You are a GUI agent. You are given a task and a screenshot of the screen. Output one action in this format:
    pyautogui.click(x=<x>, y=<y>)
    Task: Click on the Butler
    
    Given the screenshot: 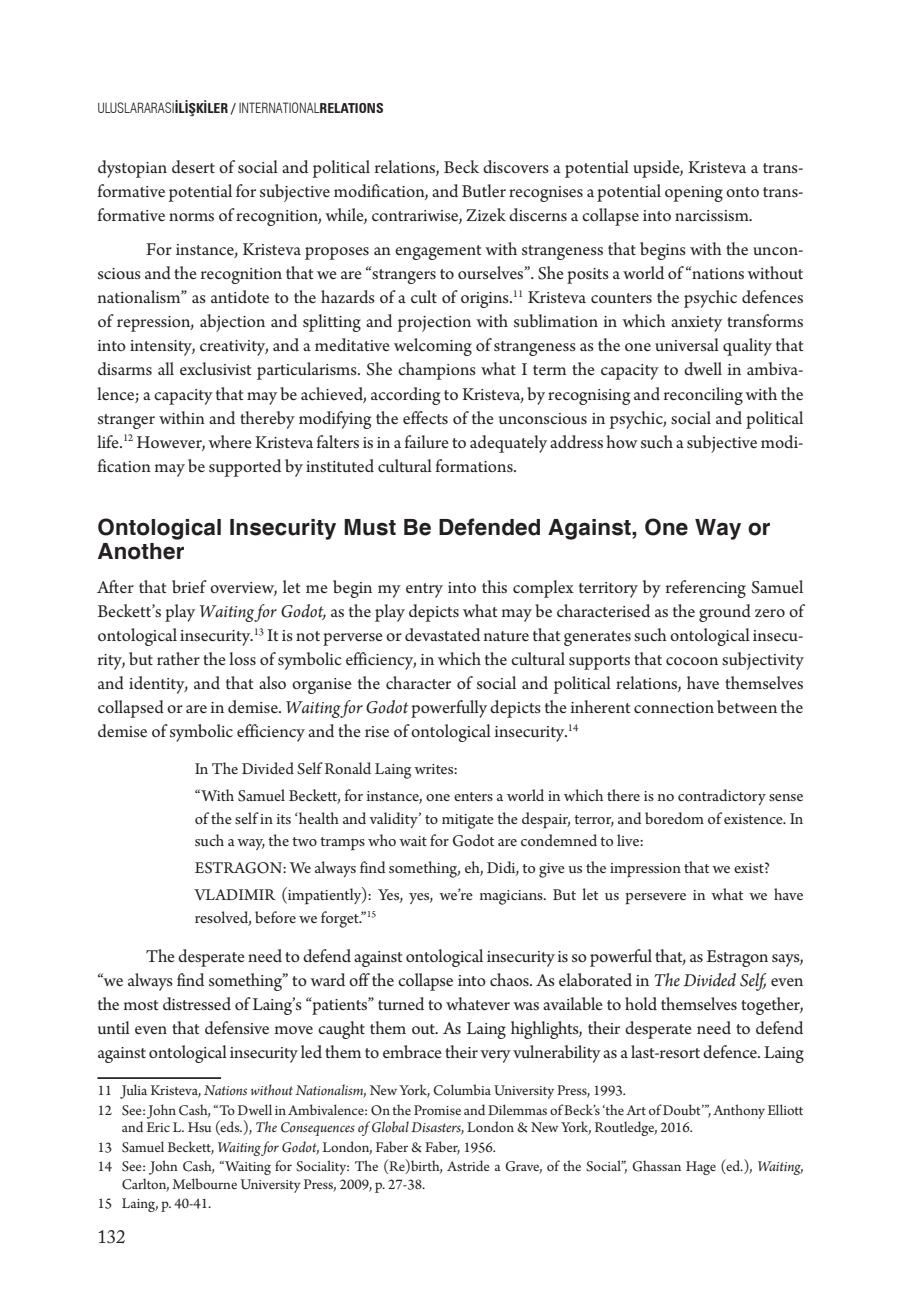 What is the action you would take?
    pyautogui.click(x=484, y=190)
